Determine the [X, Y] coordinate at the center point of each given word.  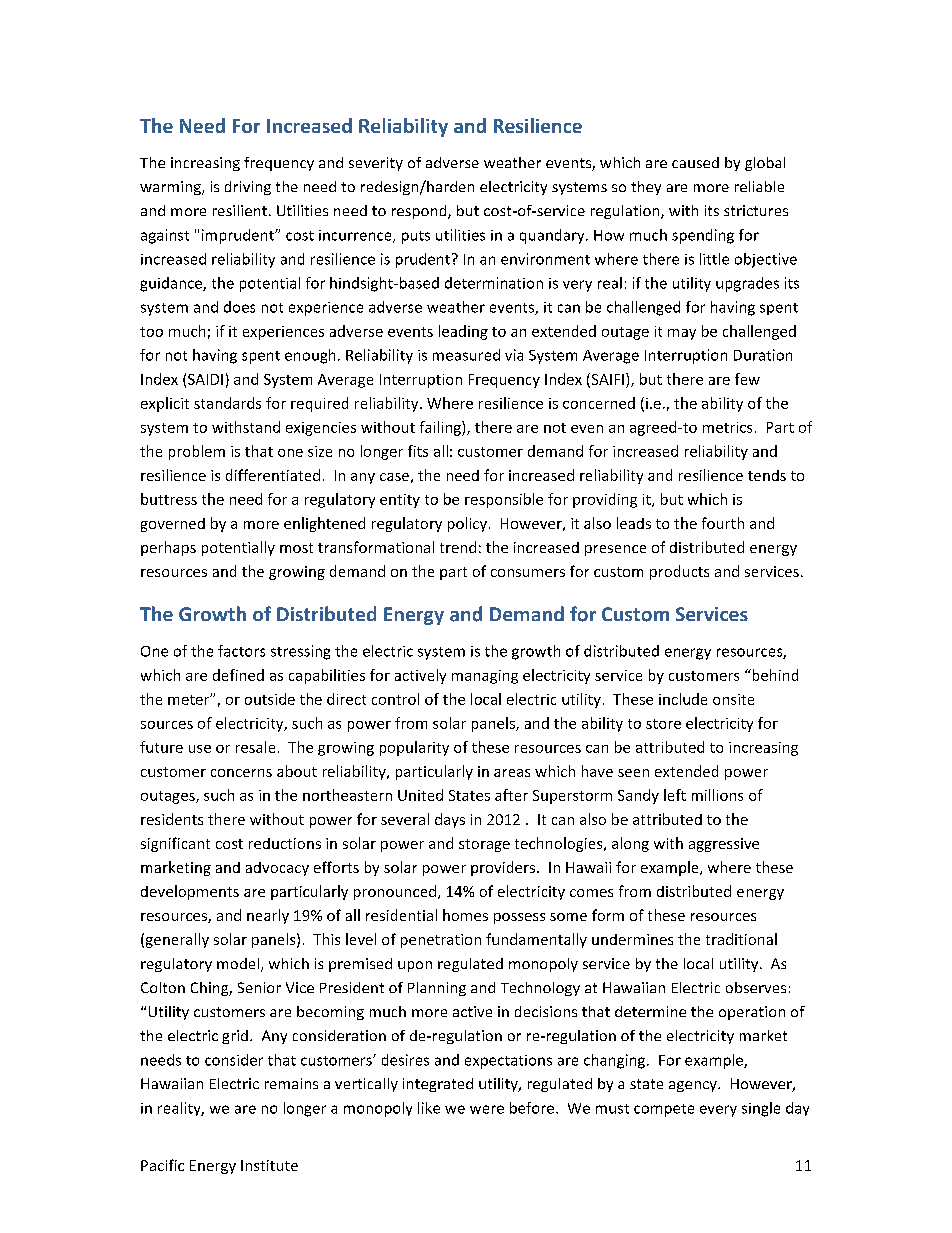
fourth [723, 523]
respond [420, 212]
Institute [269, 1165]
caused [695, 162]
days [450, 820]
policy [467, 524]
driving [248, 188]
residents [172, 819]
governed [173, 525]
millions [717, 795]
